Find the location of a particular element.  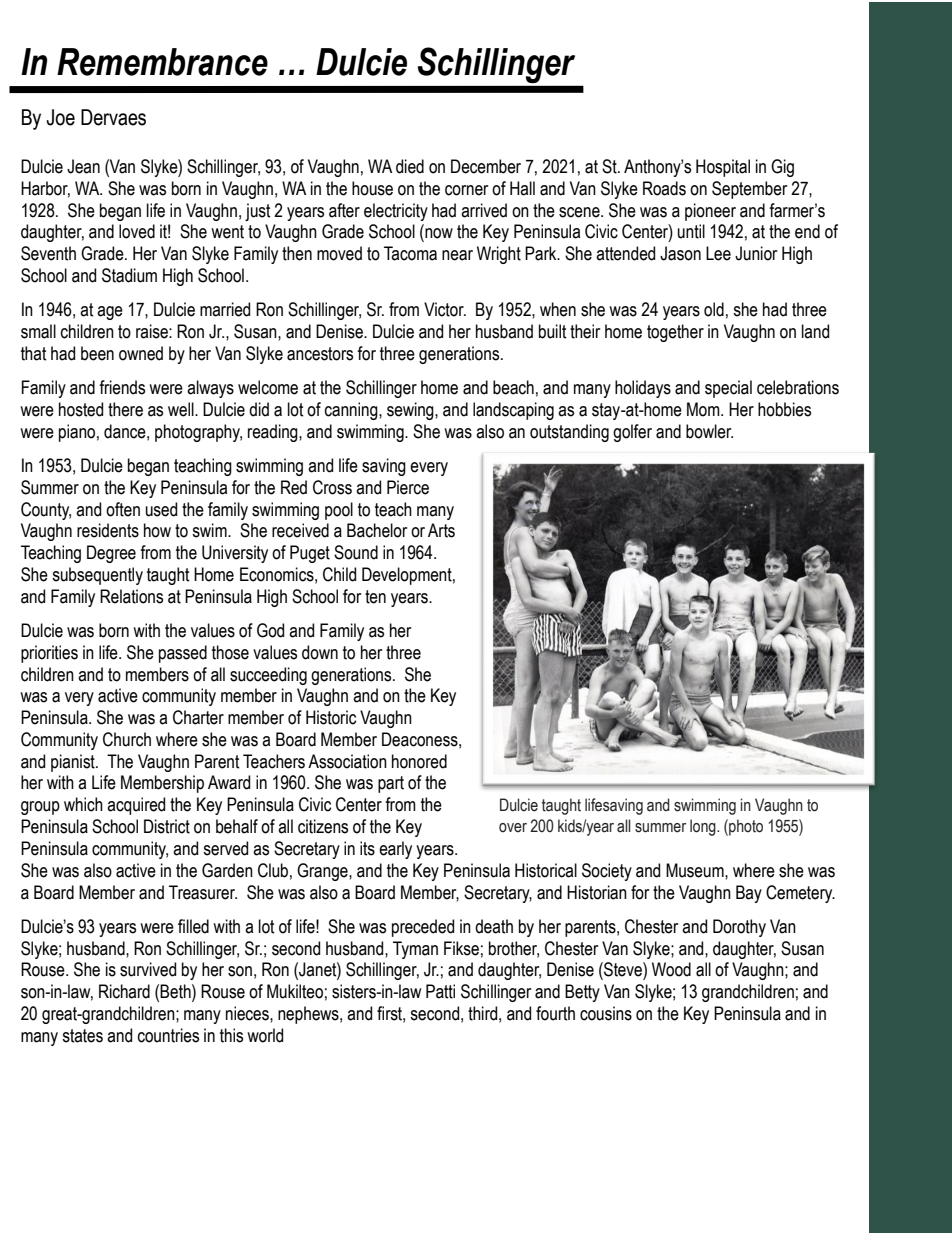

bowler is located at coordinates (709, 431).
